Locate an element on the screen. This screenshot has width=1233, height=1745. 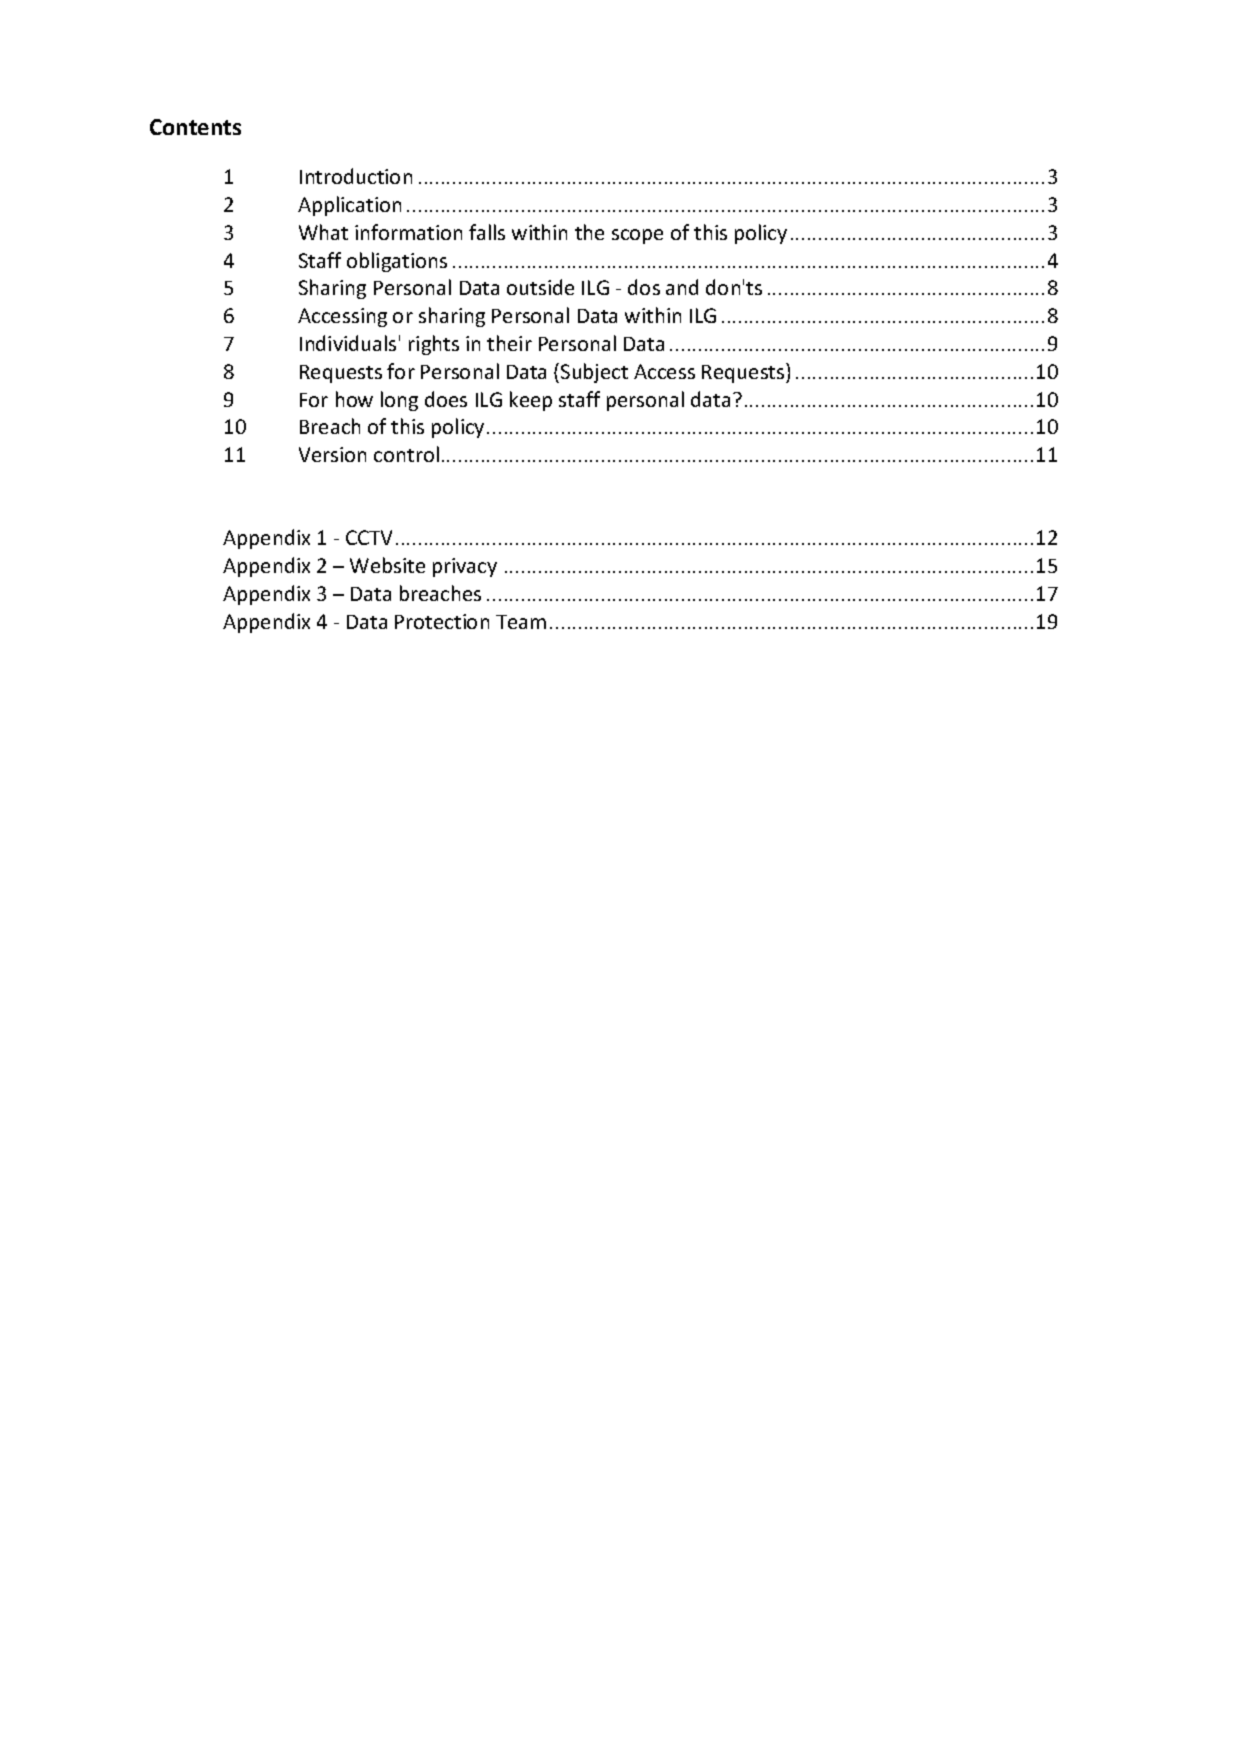
Introduction is located at coordinates (356, 176).
